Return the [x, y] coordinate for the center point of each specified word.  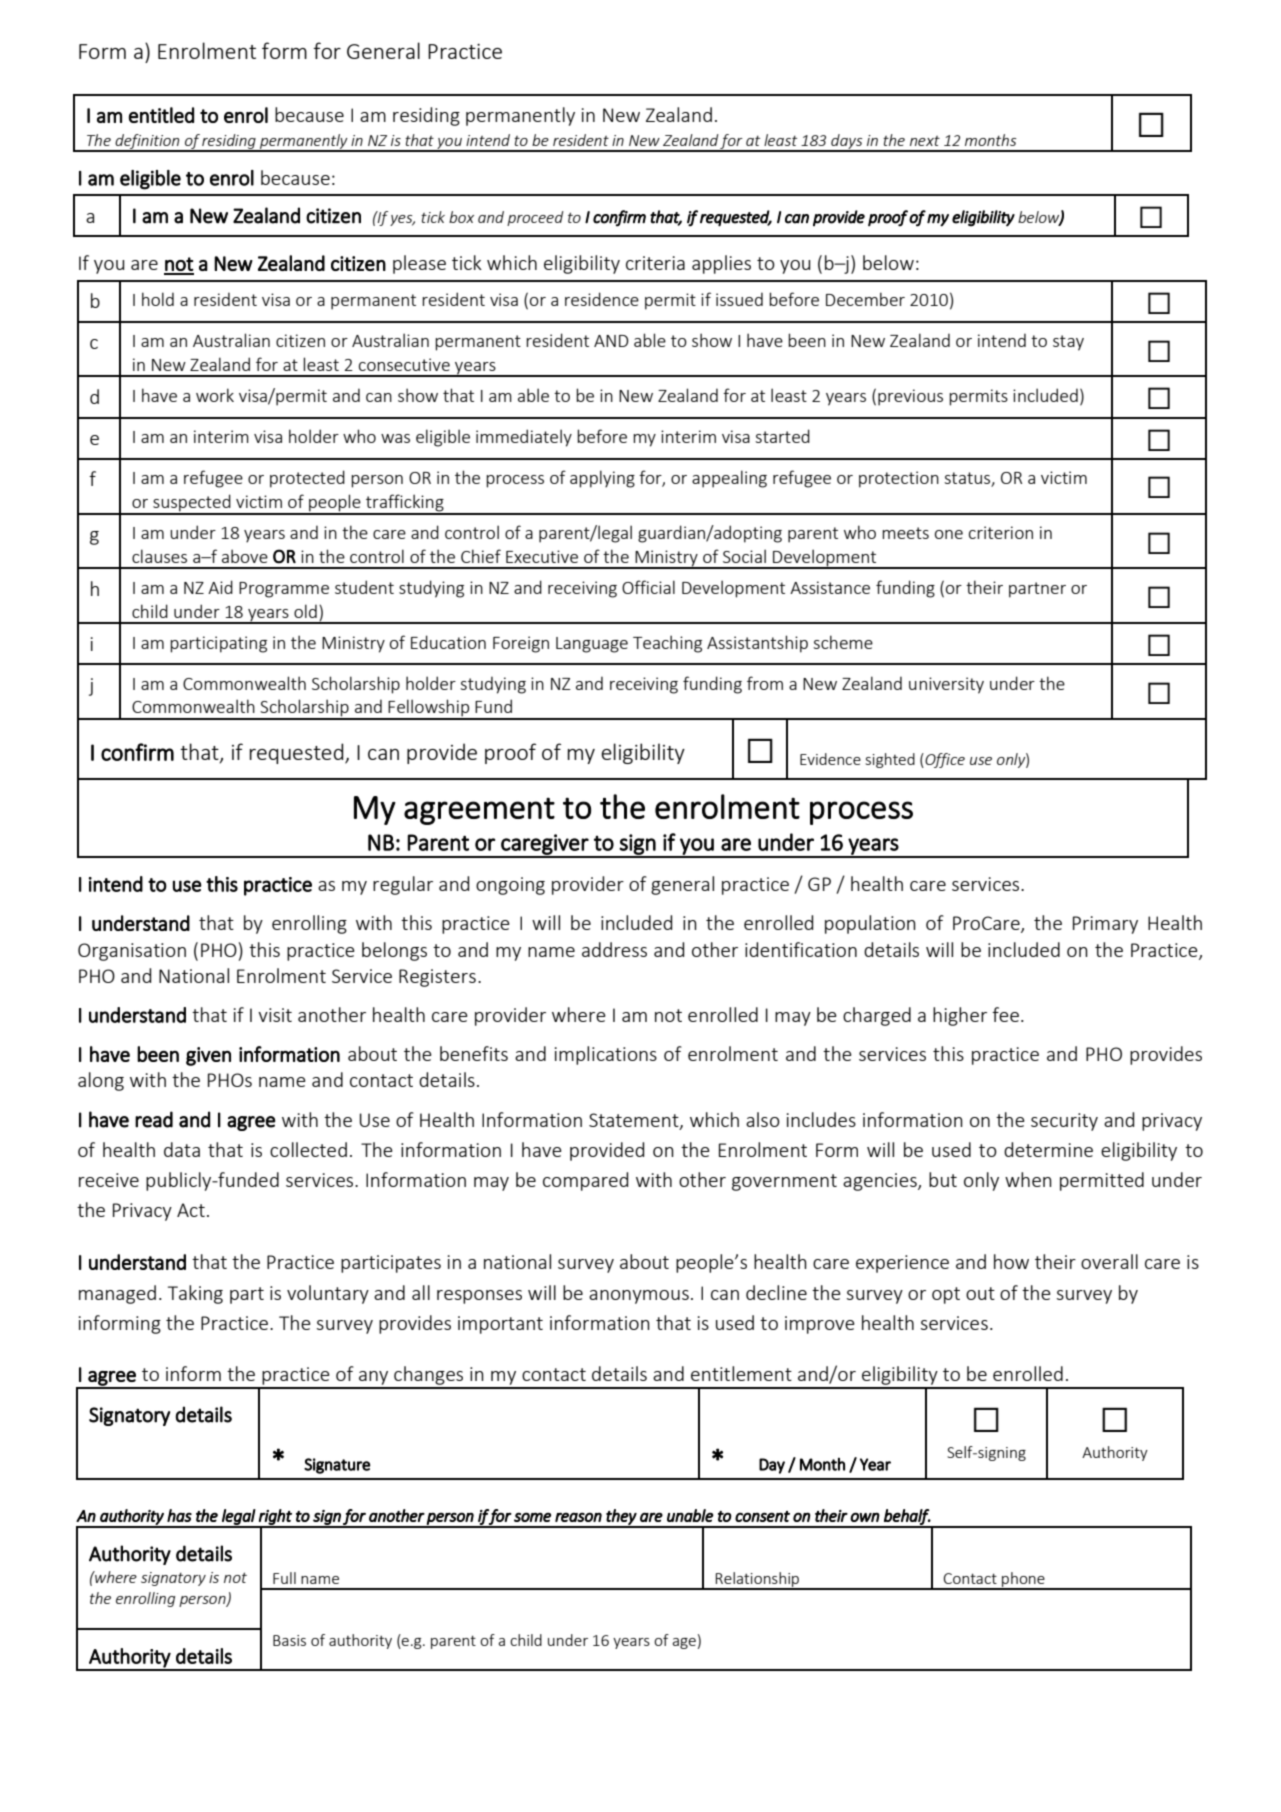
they [621, 1518]
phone [1023, 1580]
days [847, 142]
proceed [535, 218]
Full [284, 1578]
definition [147, 142]
